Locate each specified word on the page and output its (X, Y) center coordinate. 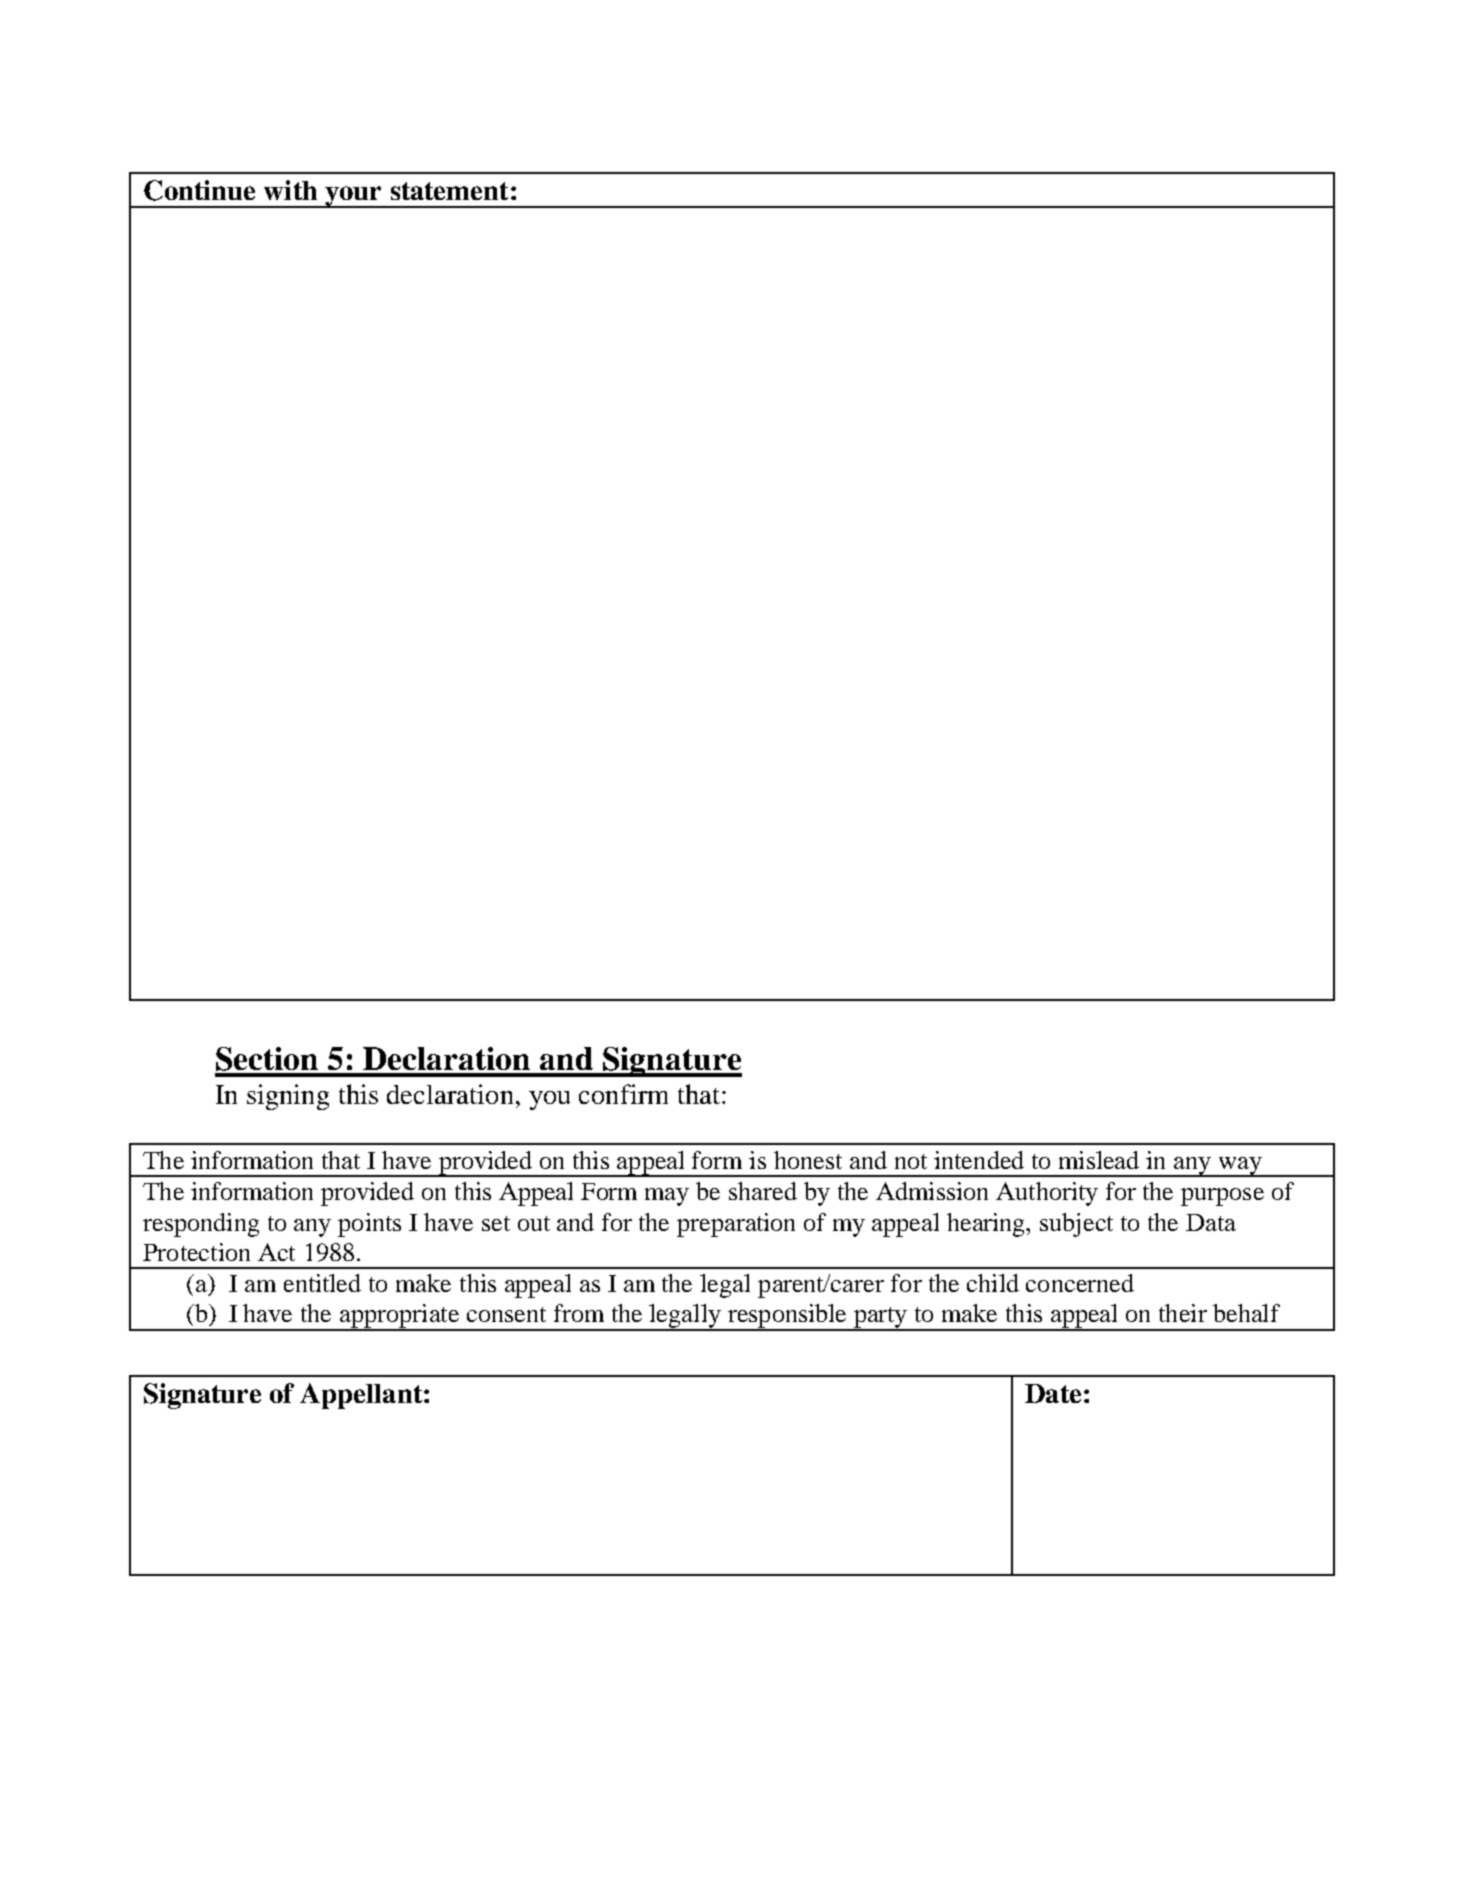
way (1240, 1167)
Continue (199, 190)
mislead (1099, 1160)
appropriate (399, 1317)
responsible (787, 1317)
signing (288, 1097)
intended (979, 1160)
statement (449, 191)
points (369, 1225)
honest (808, 1160)
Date (1053, 1393)
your (354, 197)
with (290, 190)
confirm (623, 1094)
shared (763, 1191)
